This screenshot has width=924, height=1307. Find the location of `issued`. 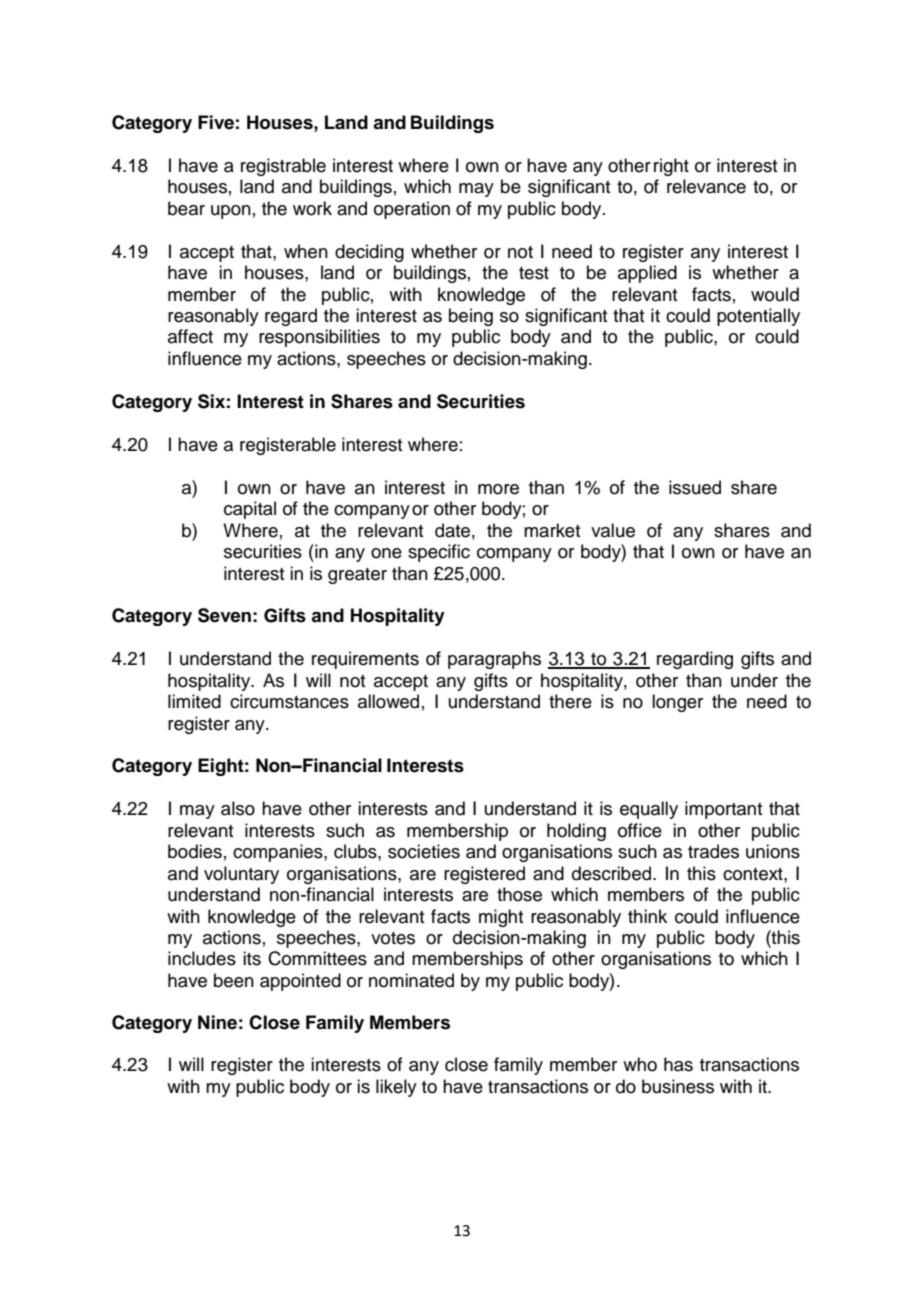

issued is located at coordinates (695, 487).
